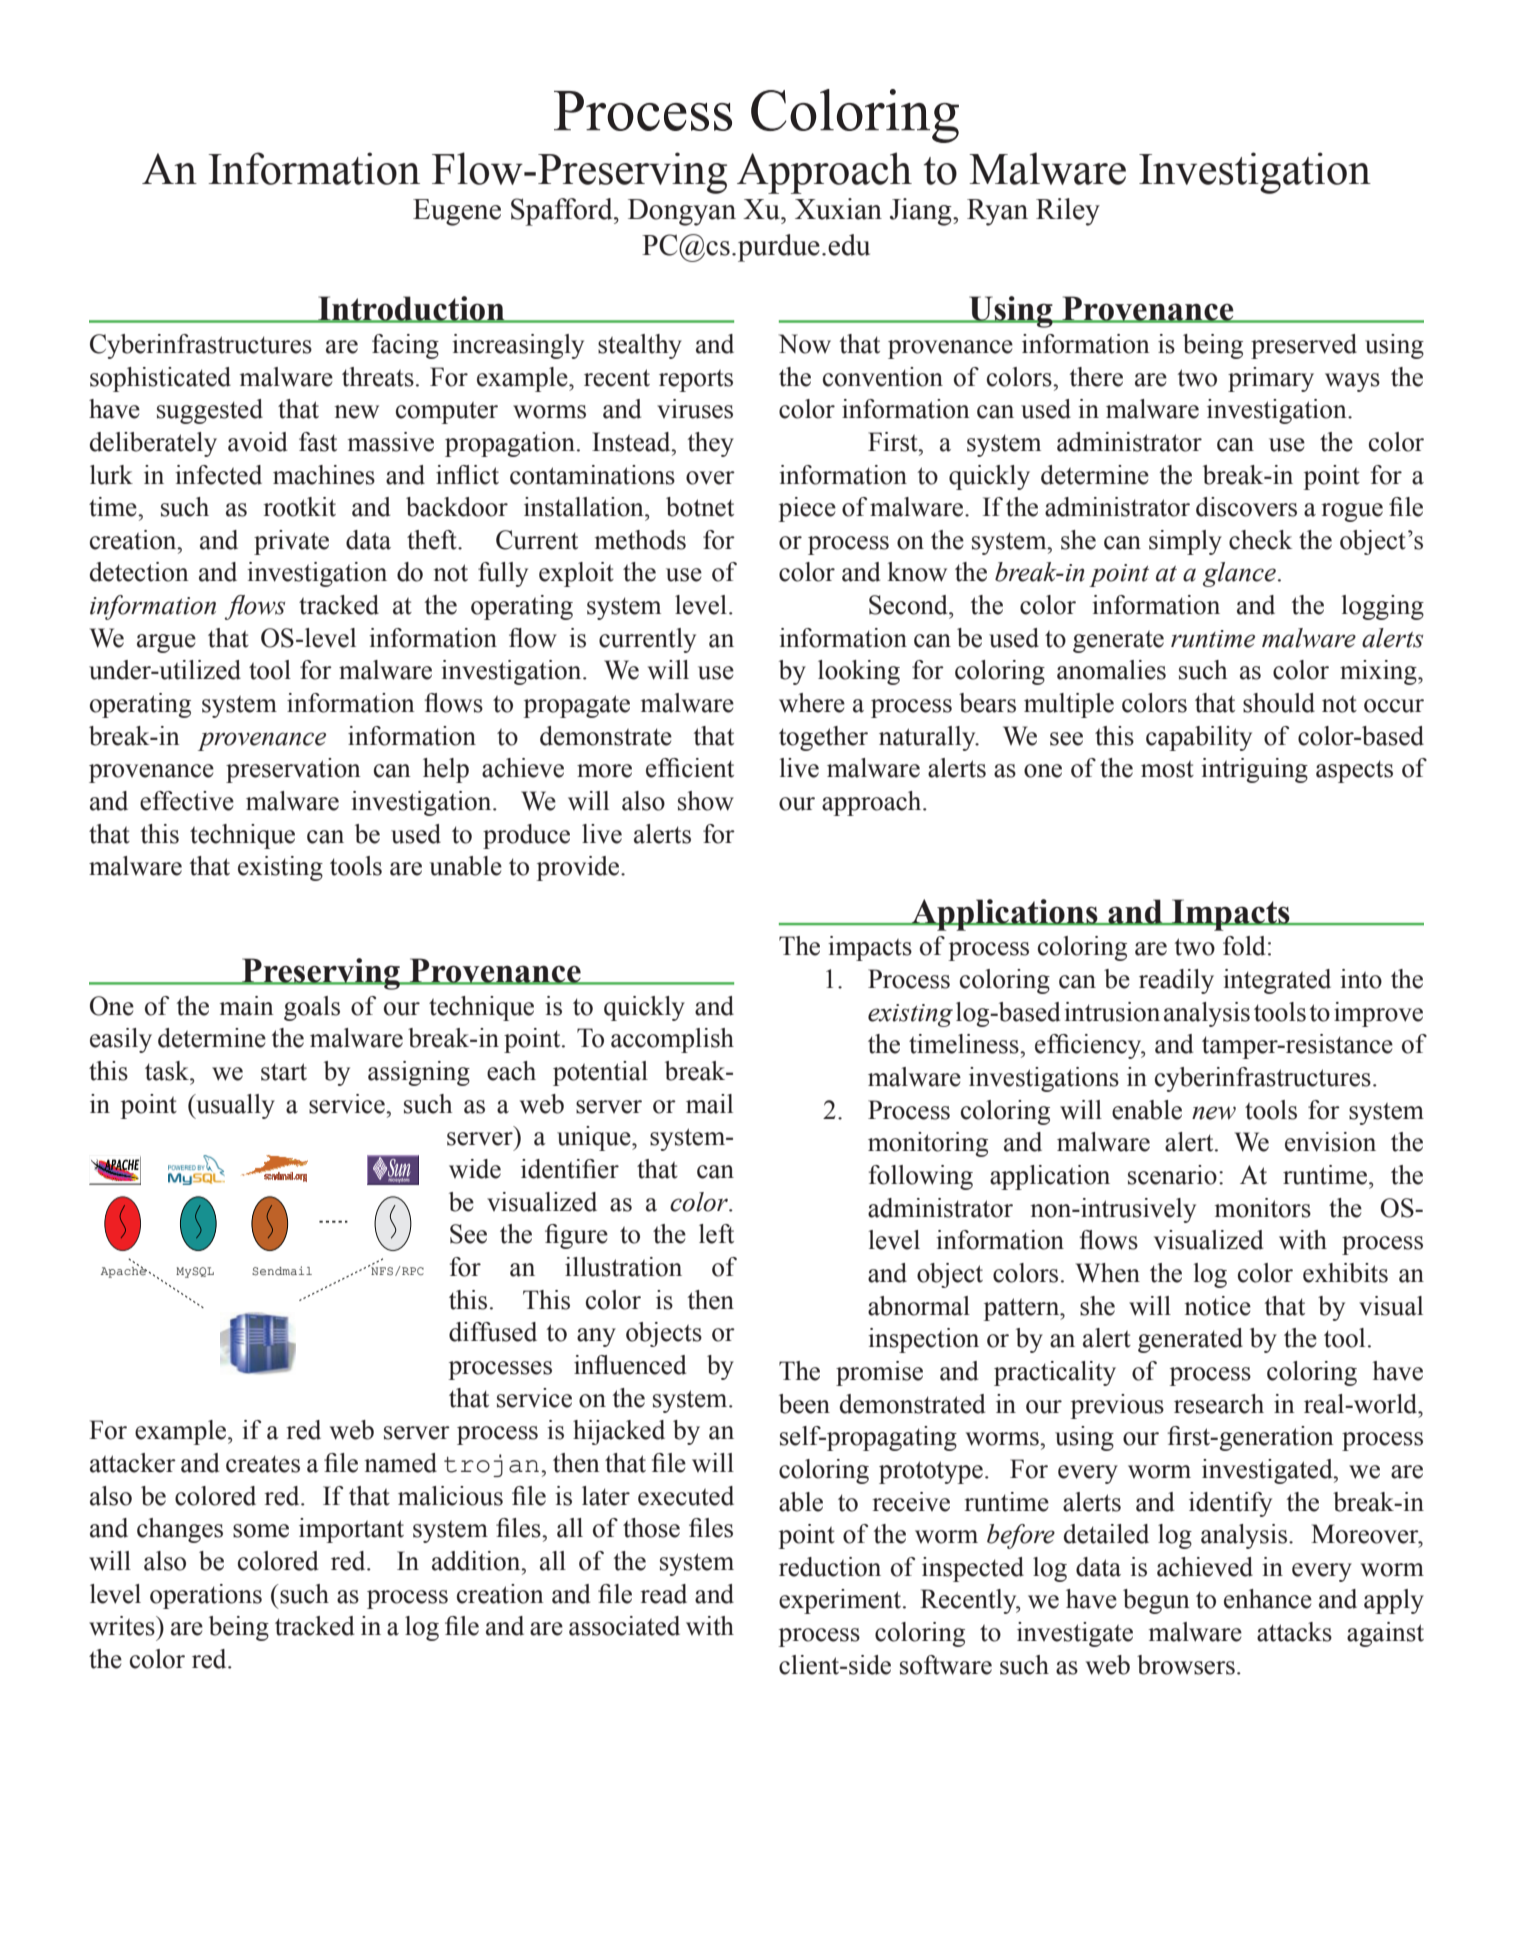  I want to click on should, so click(1279, 703).
